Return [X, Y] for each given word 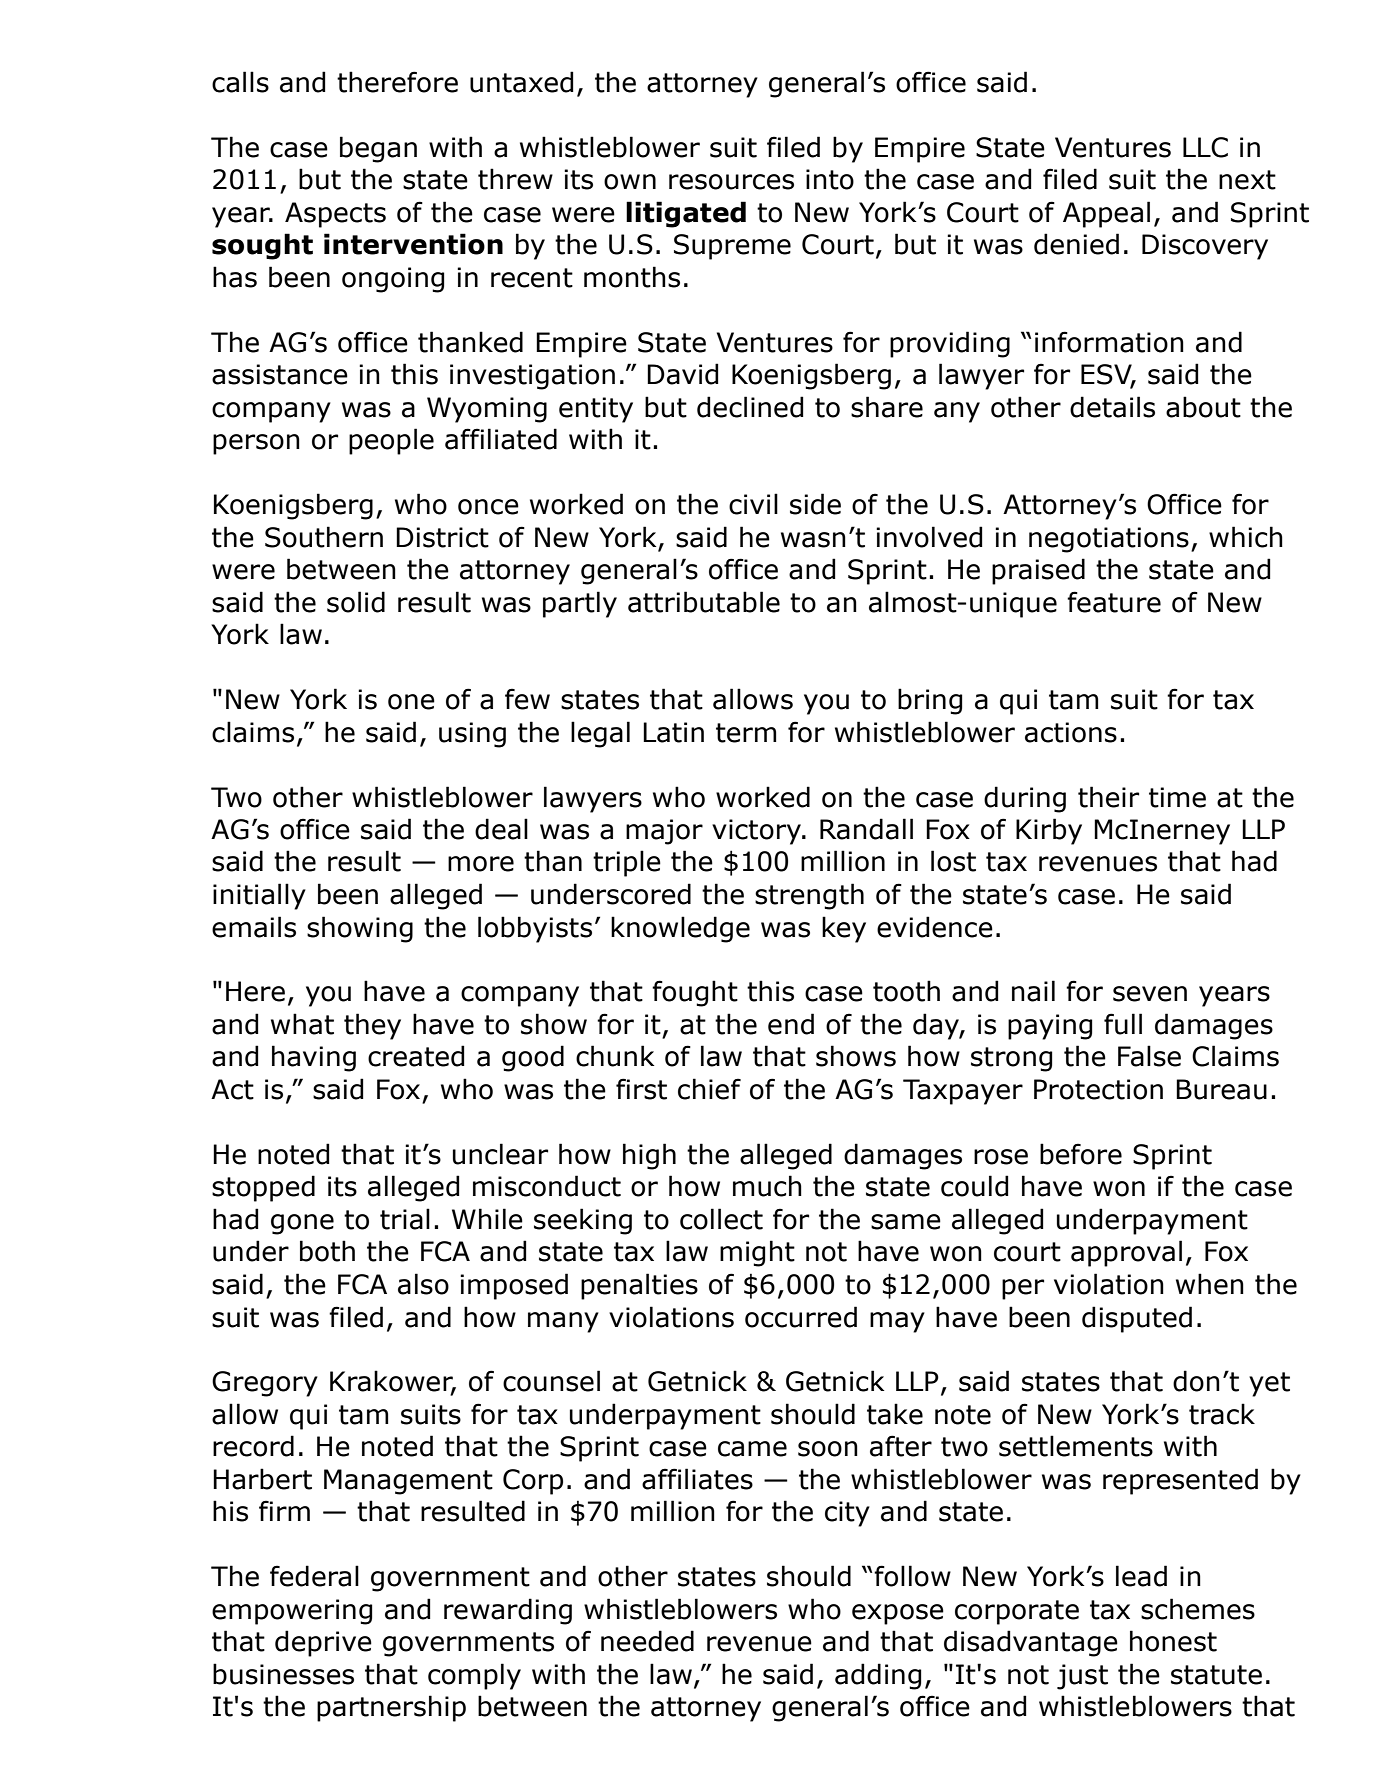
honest [1173, 1641]
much [767, 1186]
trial [405, 1219]
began [378, 149]
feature [1114, 602]
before [1081, 1154]
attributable [704, 602]
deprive [323, 1643]
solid [356, 602]
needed [647, 1641]
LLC [1205, 147]
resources [731, 182]
